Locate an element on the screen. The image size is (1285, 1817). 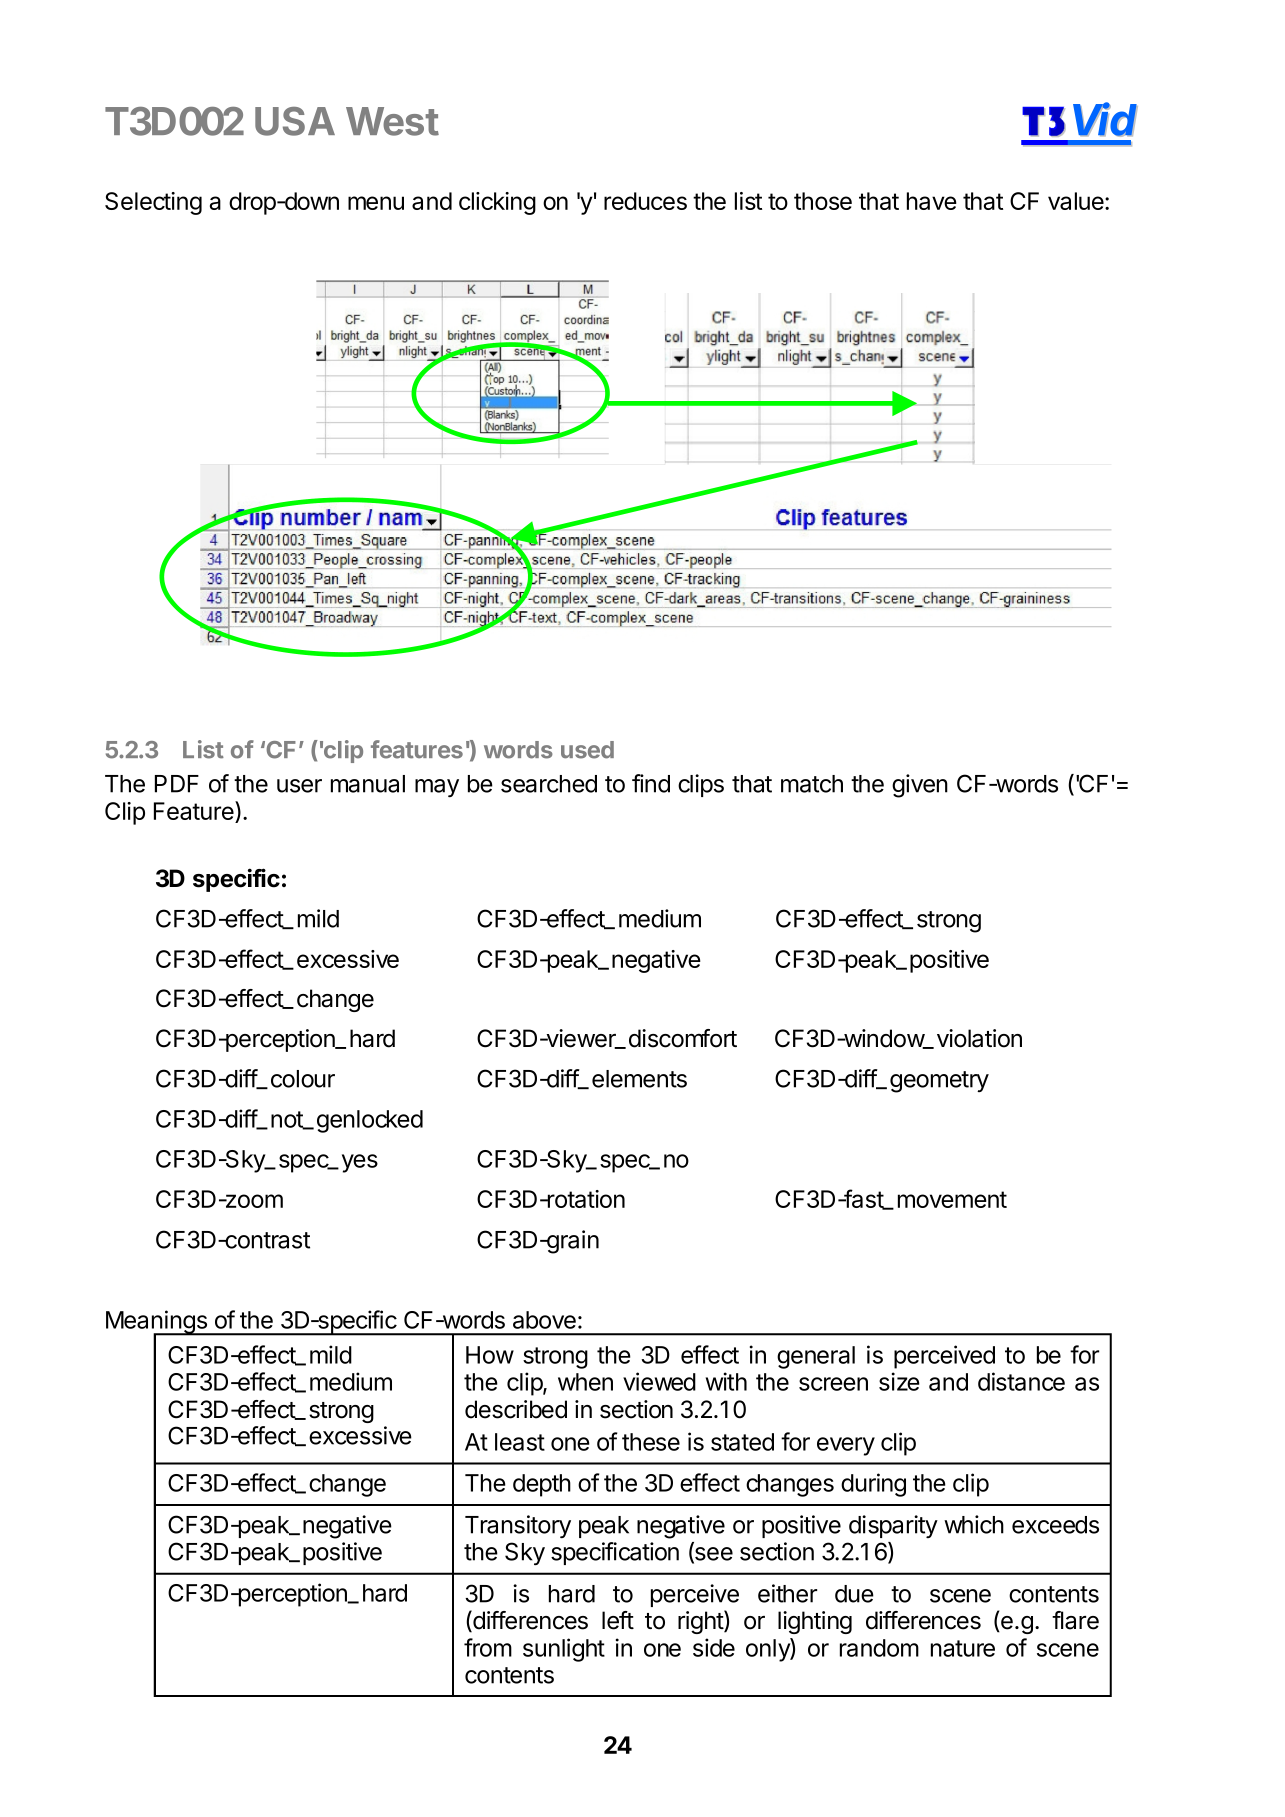
given is located at coordinates (920, 786).
